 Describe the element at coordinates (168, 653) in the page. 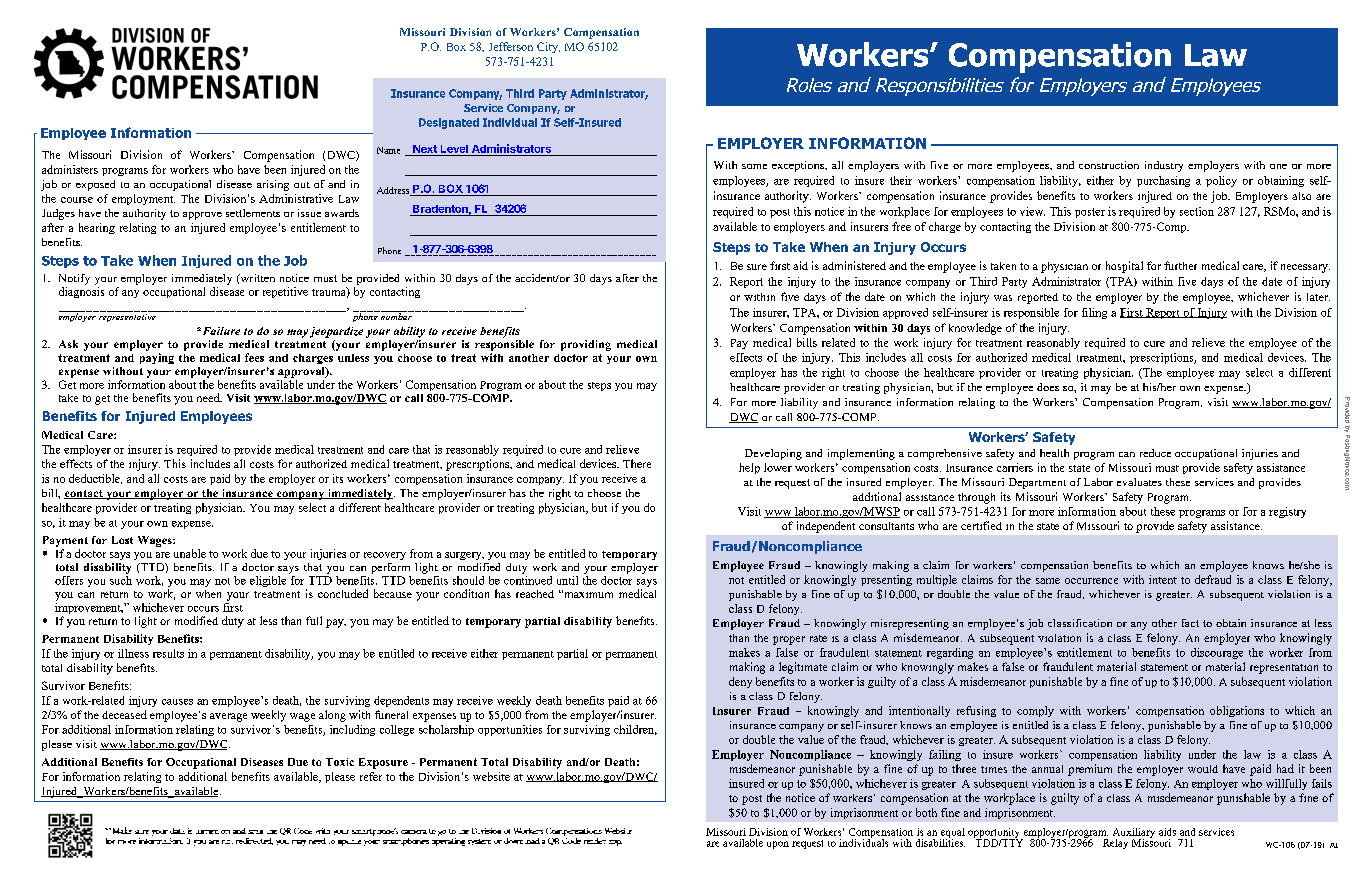

I see `results` at that location.
